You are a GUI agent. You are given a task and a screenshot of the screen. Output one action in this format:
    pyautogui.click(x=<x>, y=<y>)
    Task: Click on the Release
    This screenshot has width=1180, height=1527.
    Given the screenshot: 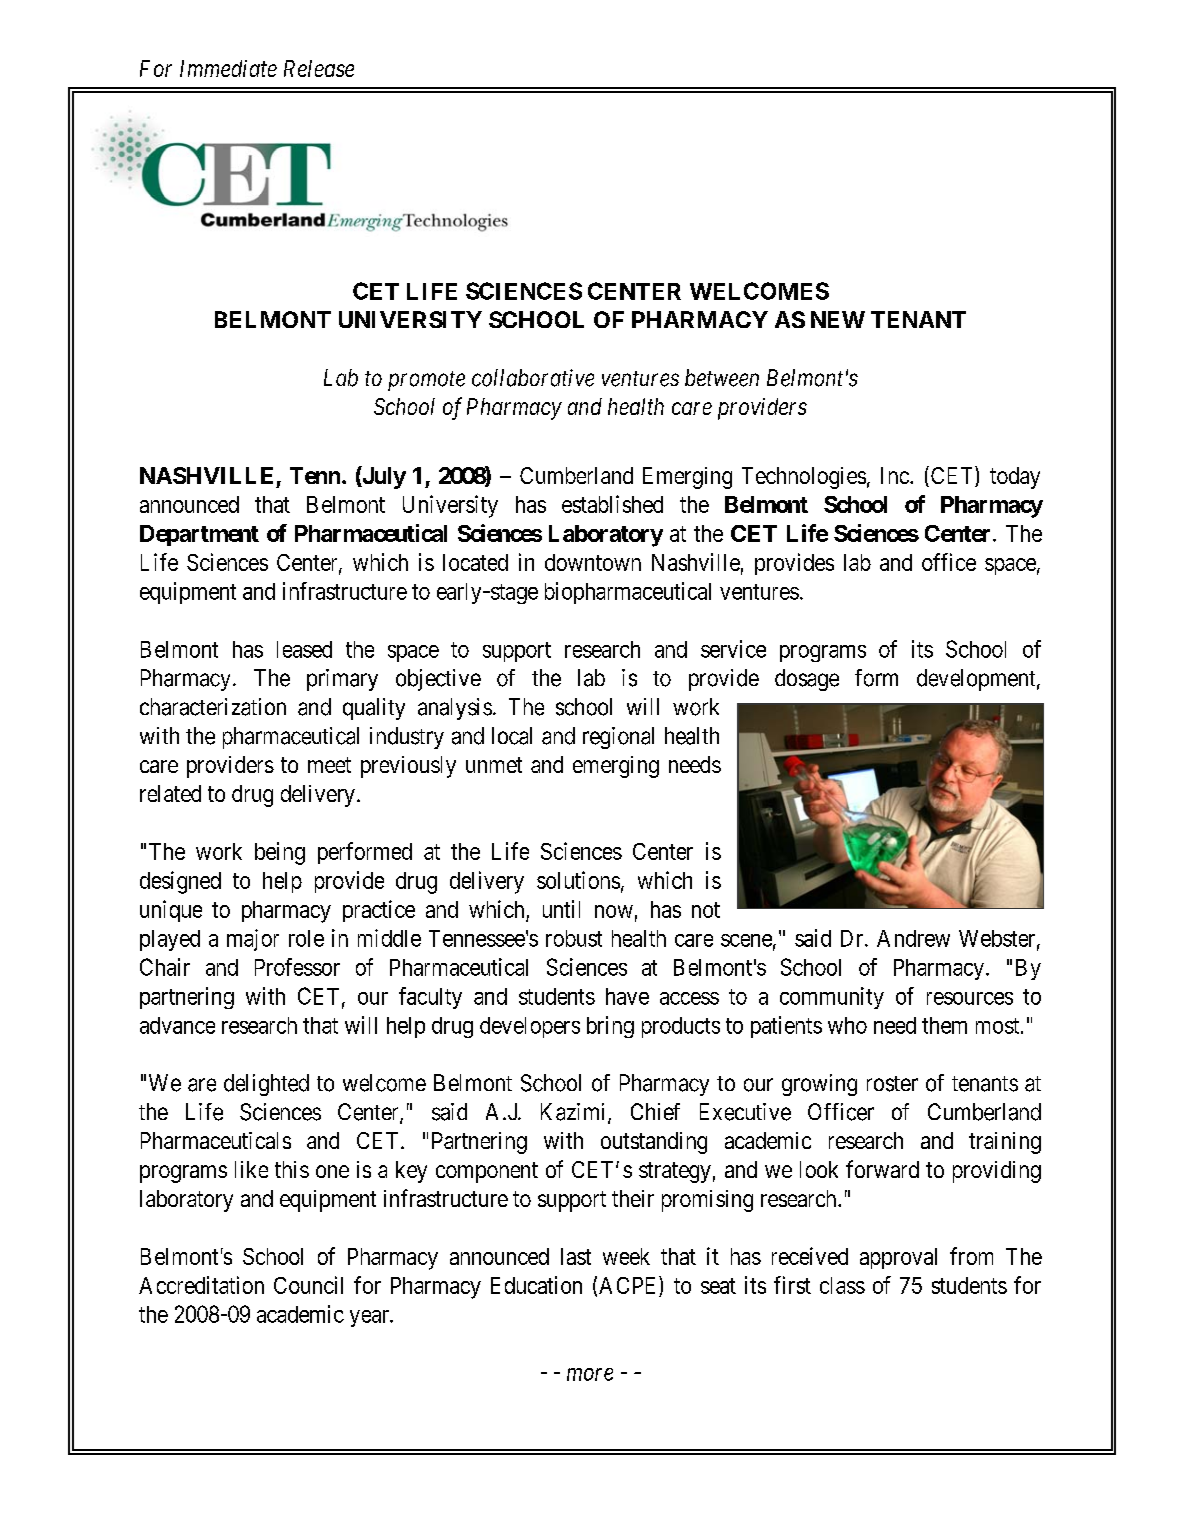 What is the action you would take?
    pyautogui.click(x=319, y=68)
